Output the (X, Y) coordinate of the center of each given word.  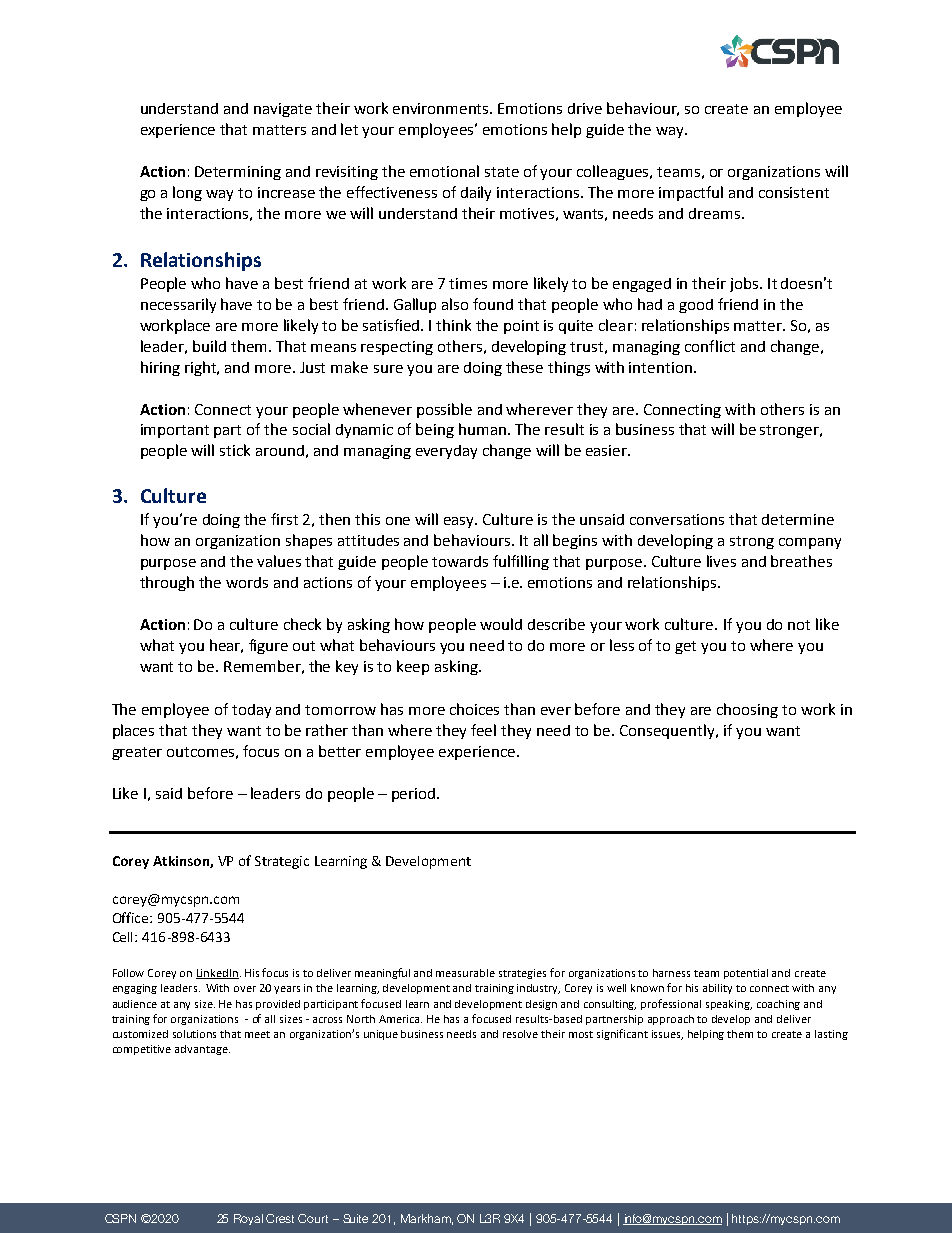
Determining (238, 173)
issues (667, 1035)
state (502, 172)
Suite (355, 1218)
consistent (794, 192)
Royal (248, 1219)
